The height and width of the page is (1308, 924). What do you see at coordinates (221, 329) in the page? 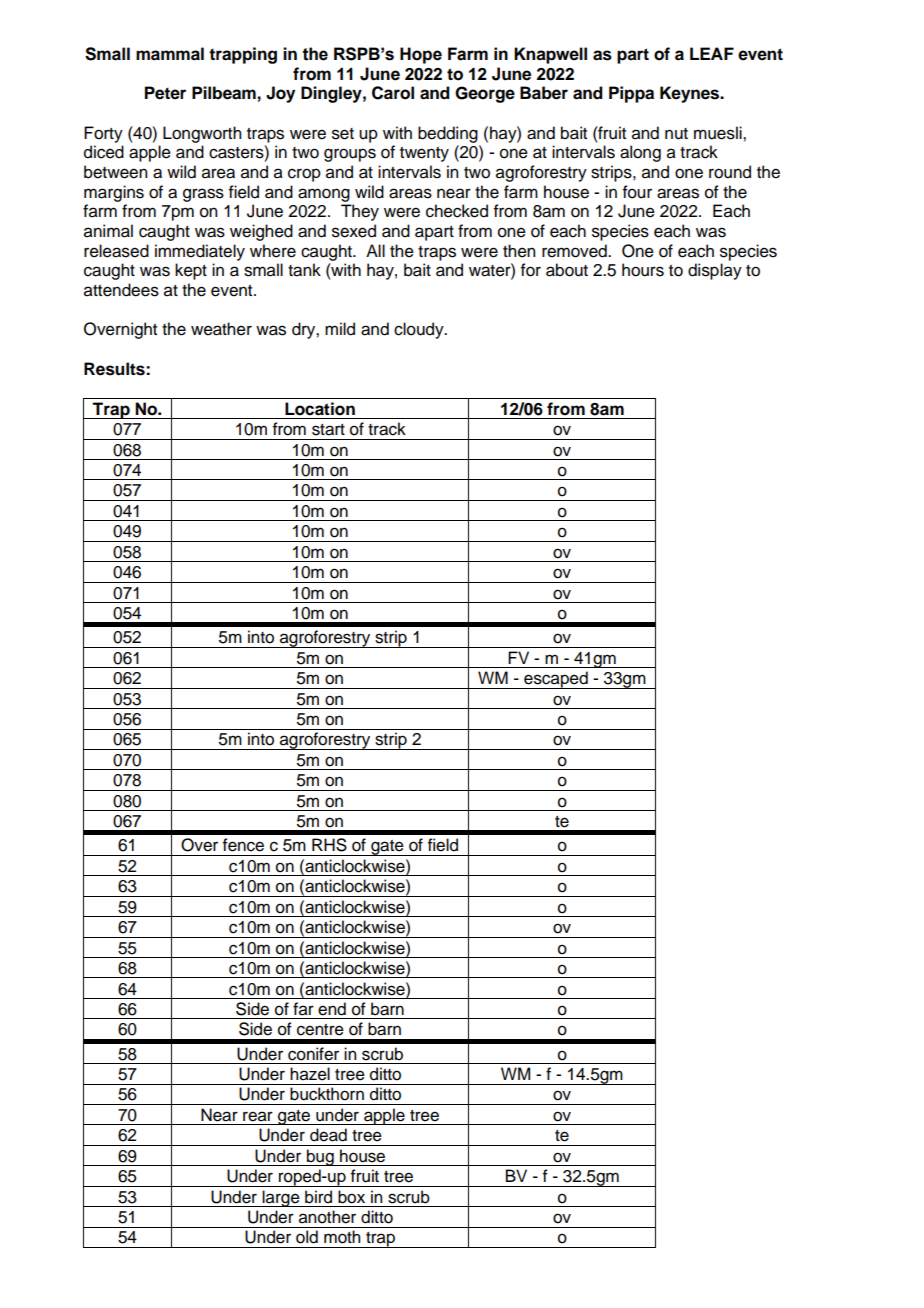
I see `weather` at bounding box center [221, 329].
